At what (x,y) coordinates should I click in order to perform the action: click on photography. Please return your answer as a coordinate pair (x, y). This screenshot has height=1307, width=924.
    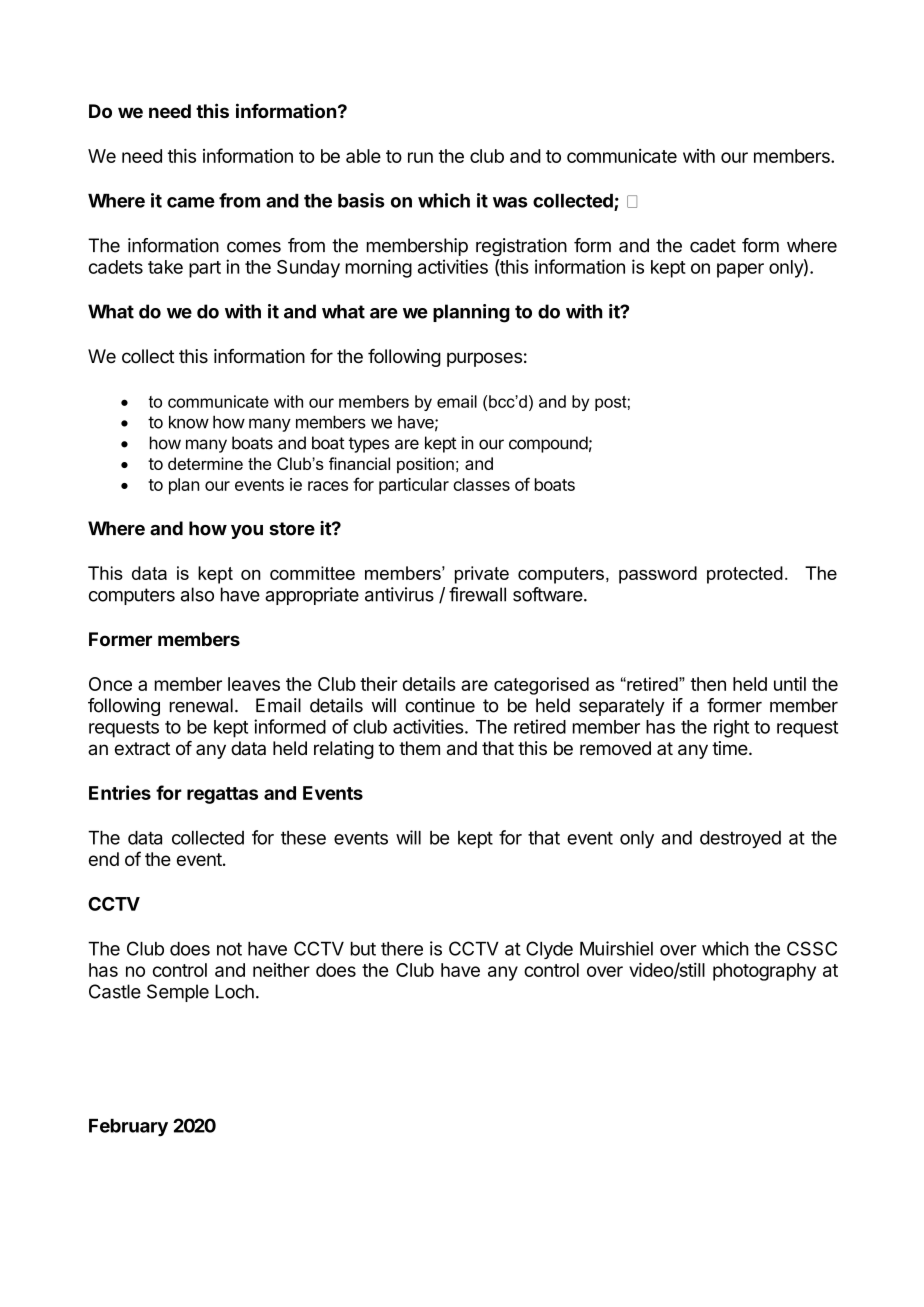
    Looking at the image, I should click on (764, 972).
